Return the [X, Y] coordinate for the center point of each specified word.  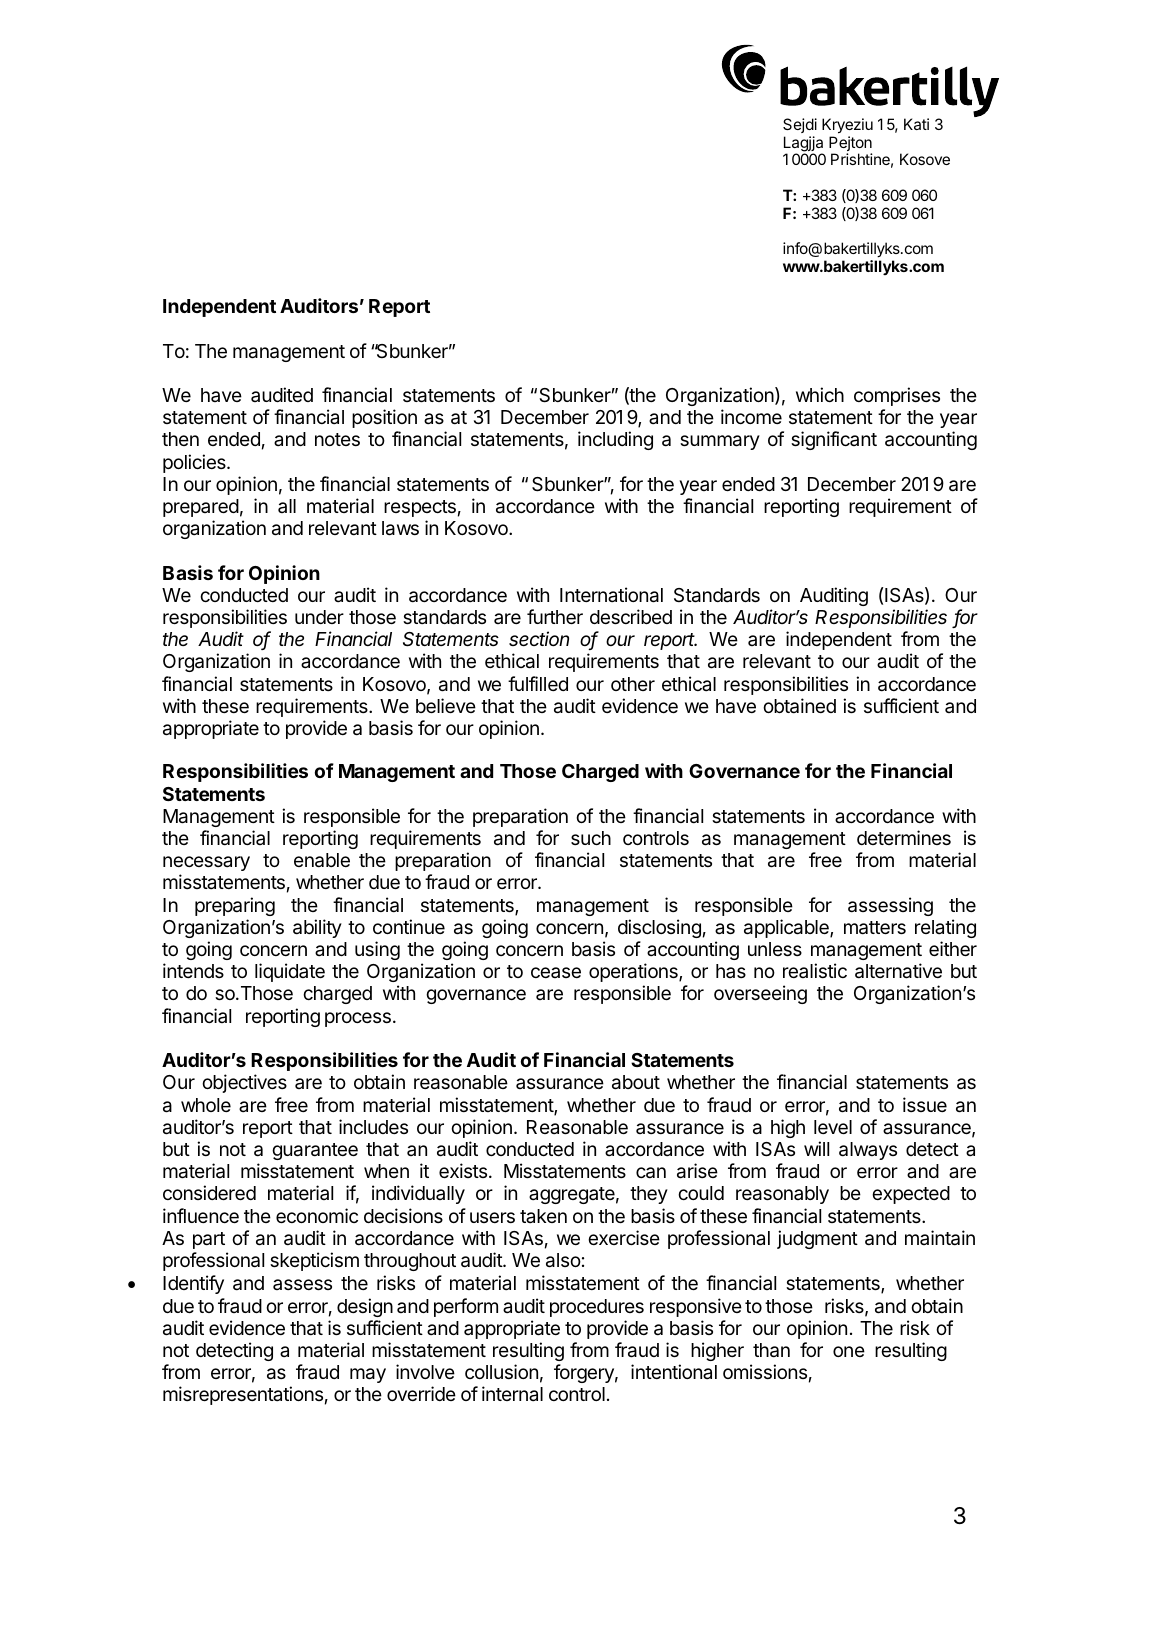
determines [904, 837]
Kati [916, 124]
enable [322, 860]
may [368, 1375]
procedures [597, 1308]
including [615, 440]
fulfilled [538, 683]
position [384, 418]
